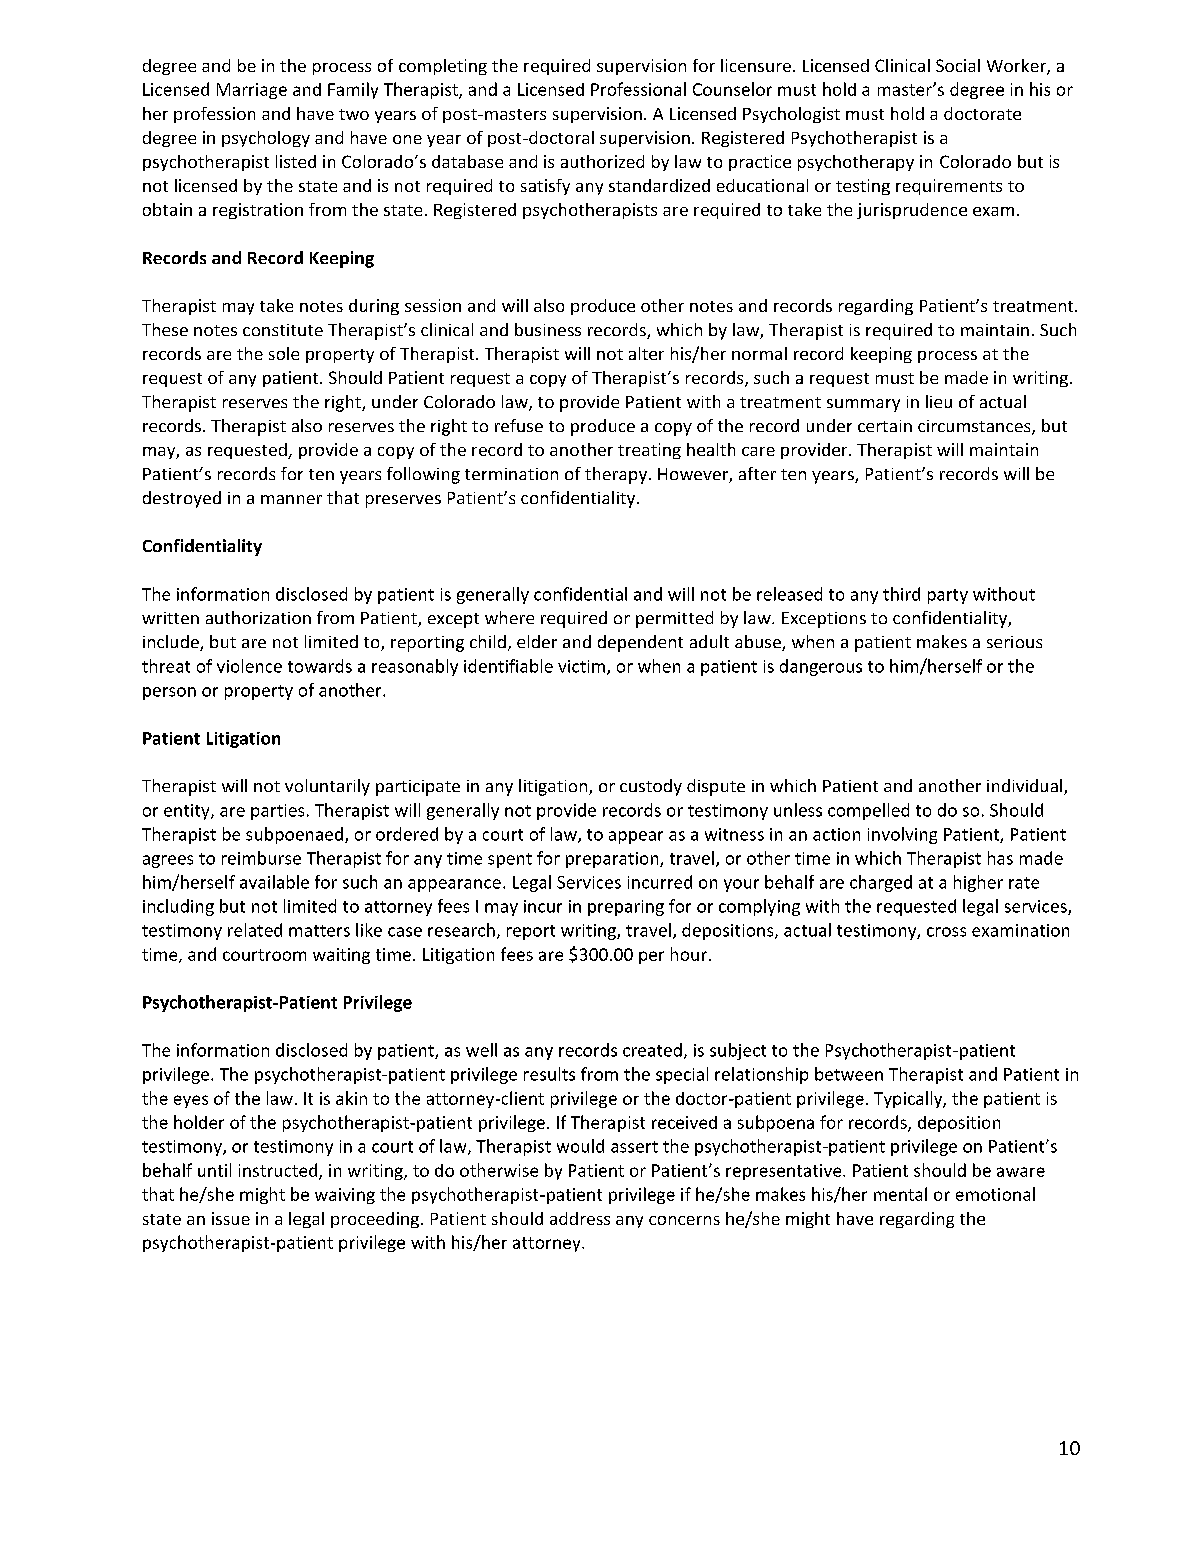 This document has height=1558, width=1204. I want to click on mental, so click(900, 1194).
